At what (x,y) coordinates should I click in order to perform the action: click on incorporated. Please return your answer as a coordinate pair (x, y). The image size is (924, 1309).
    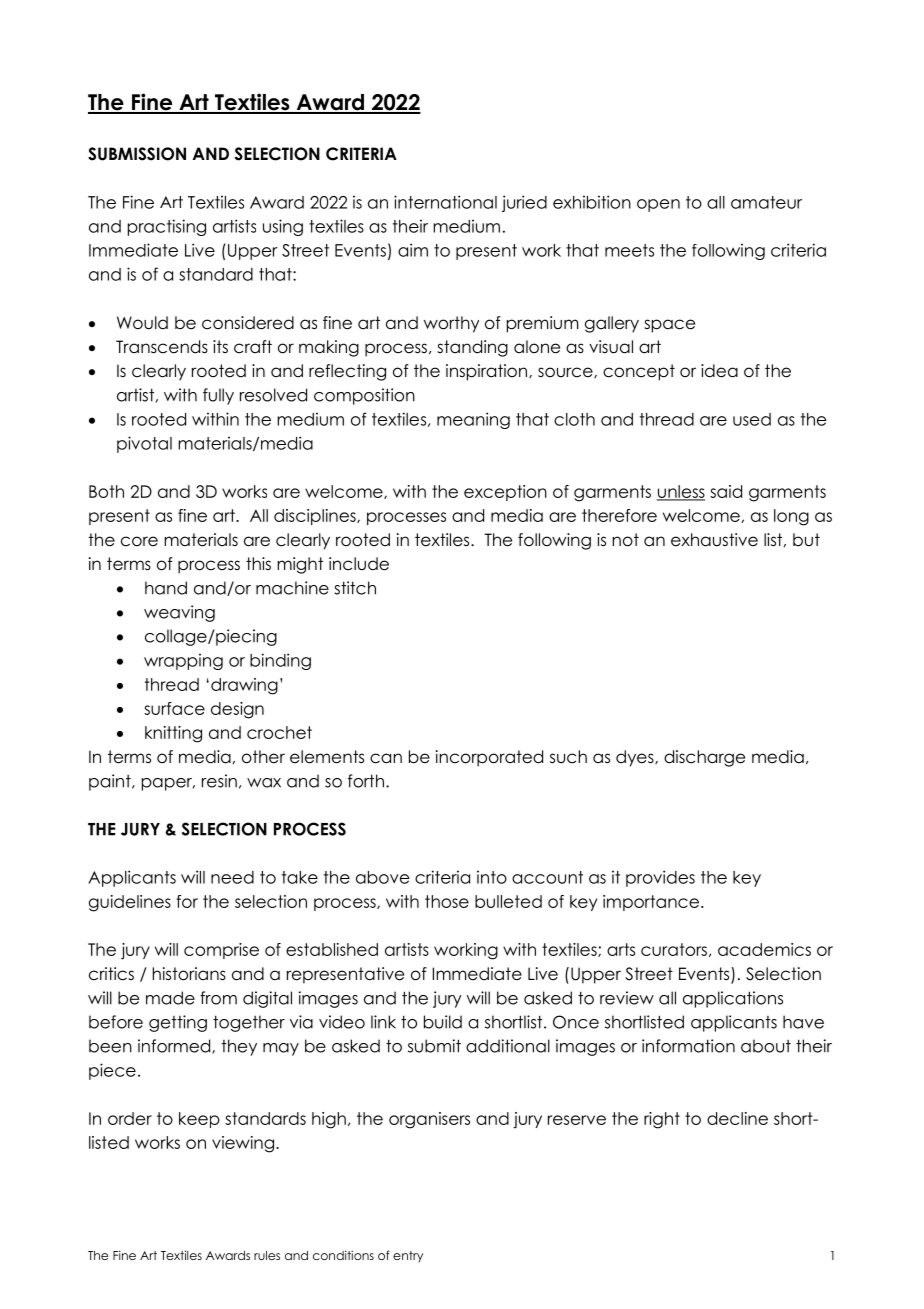
    Looking at the image, I should click on (489, 758).
